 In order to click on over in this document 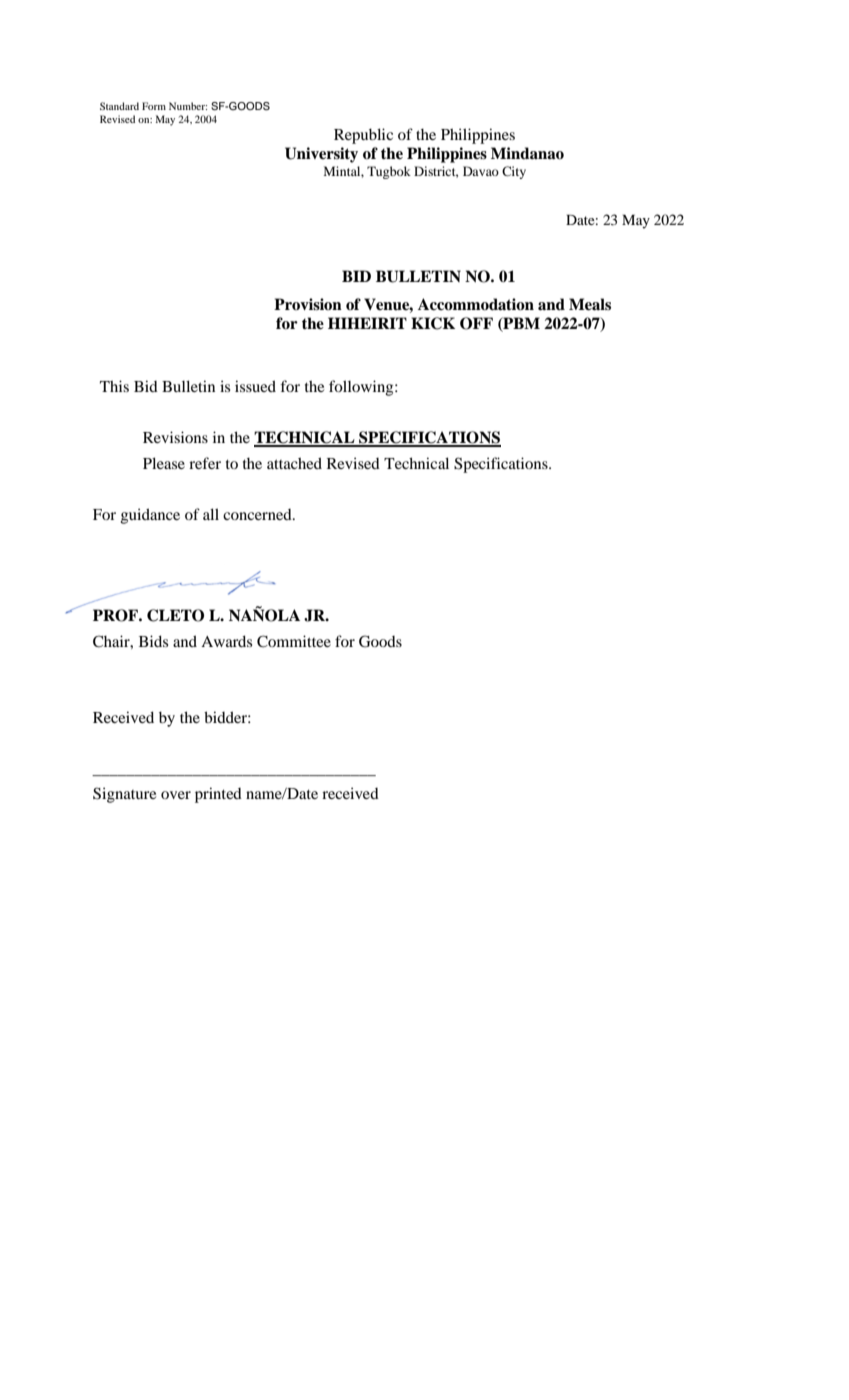, I will do `click(176, 795)`.
